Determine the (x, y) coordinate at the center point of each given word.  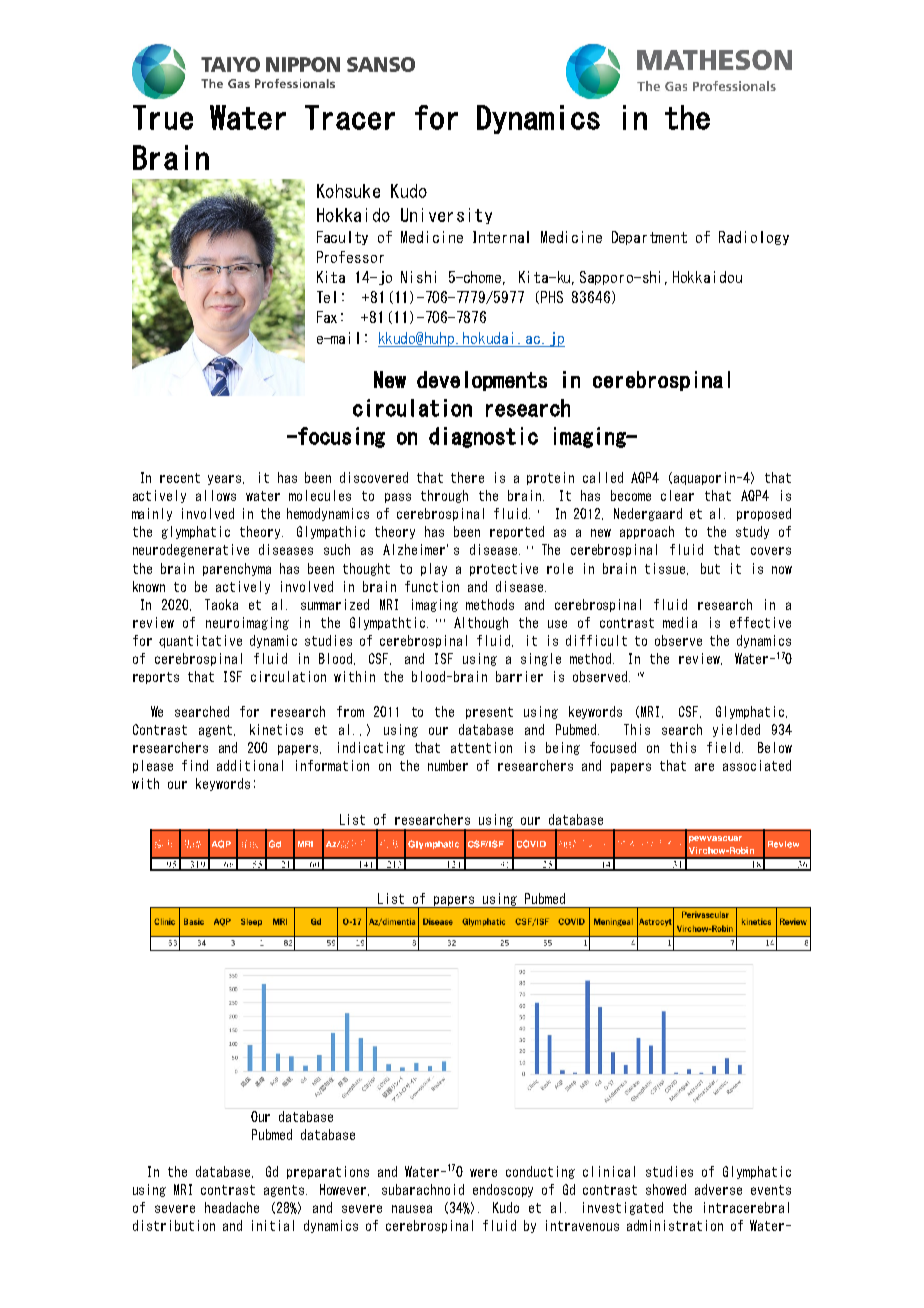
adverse (718, 1189)
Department (649, 238)
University (446, 216)
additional (250, 765)
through (444, 496)
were (483, 1173)
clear (677, 495)
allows (216, 495)
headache (232, 1207)
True (163, 117)
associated (757, 765)
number (448, 765)
